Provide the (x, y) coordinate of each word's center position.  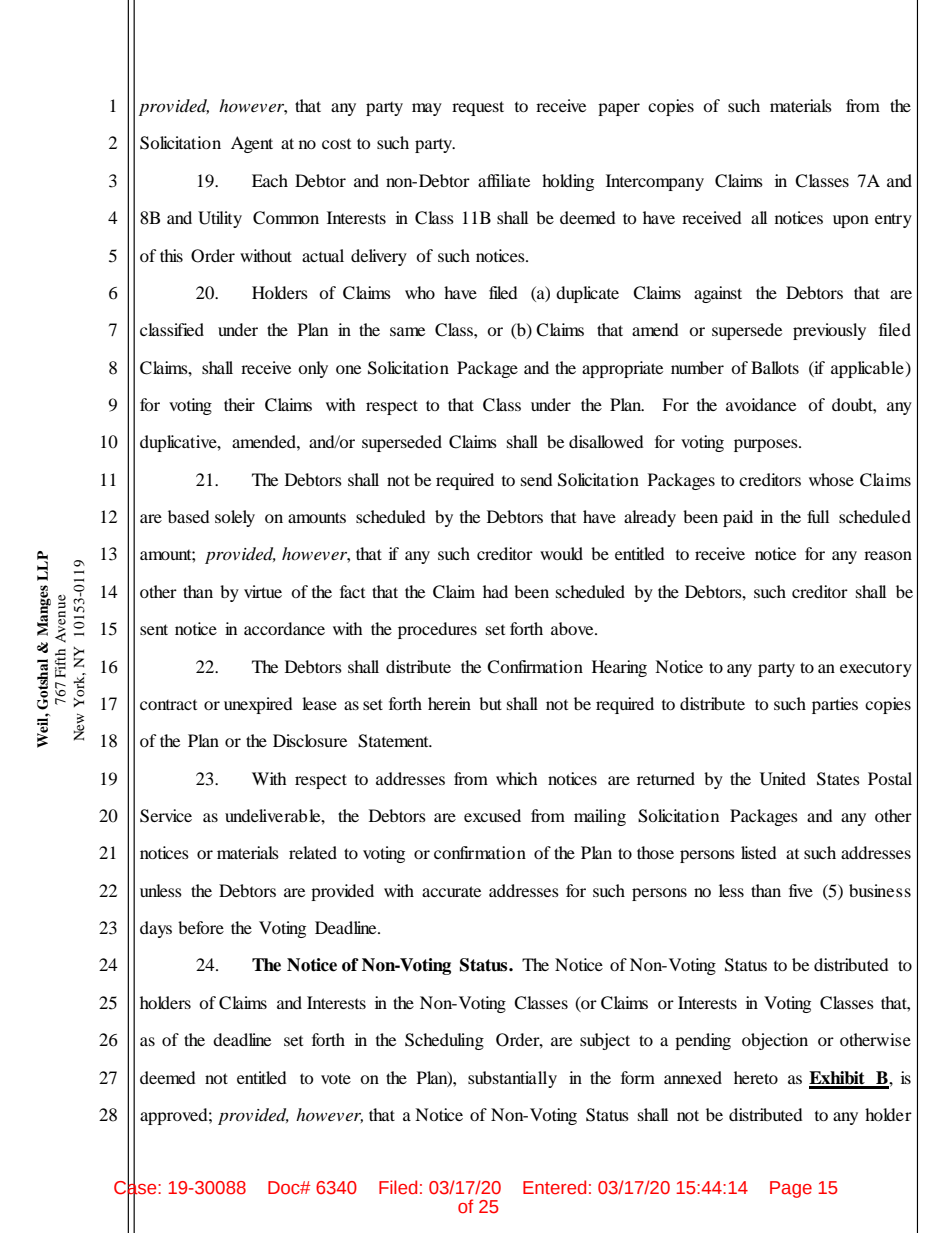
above (573, 628)
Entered (554, 1187)
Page (791, 1189)
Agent (252, 144)
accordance (284, 628)
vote (336, 1078)
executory (876, 669)
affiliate (504, 180)
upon (851, 221)
